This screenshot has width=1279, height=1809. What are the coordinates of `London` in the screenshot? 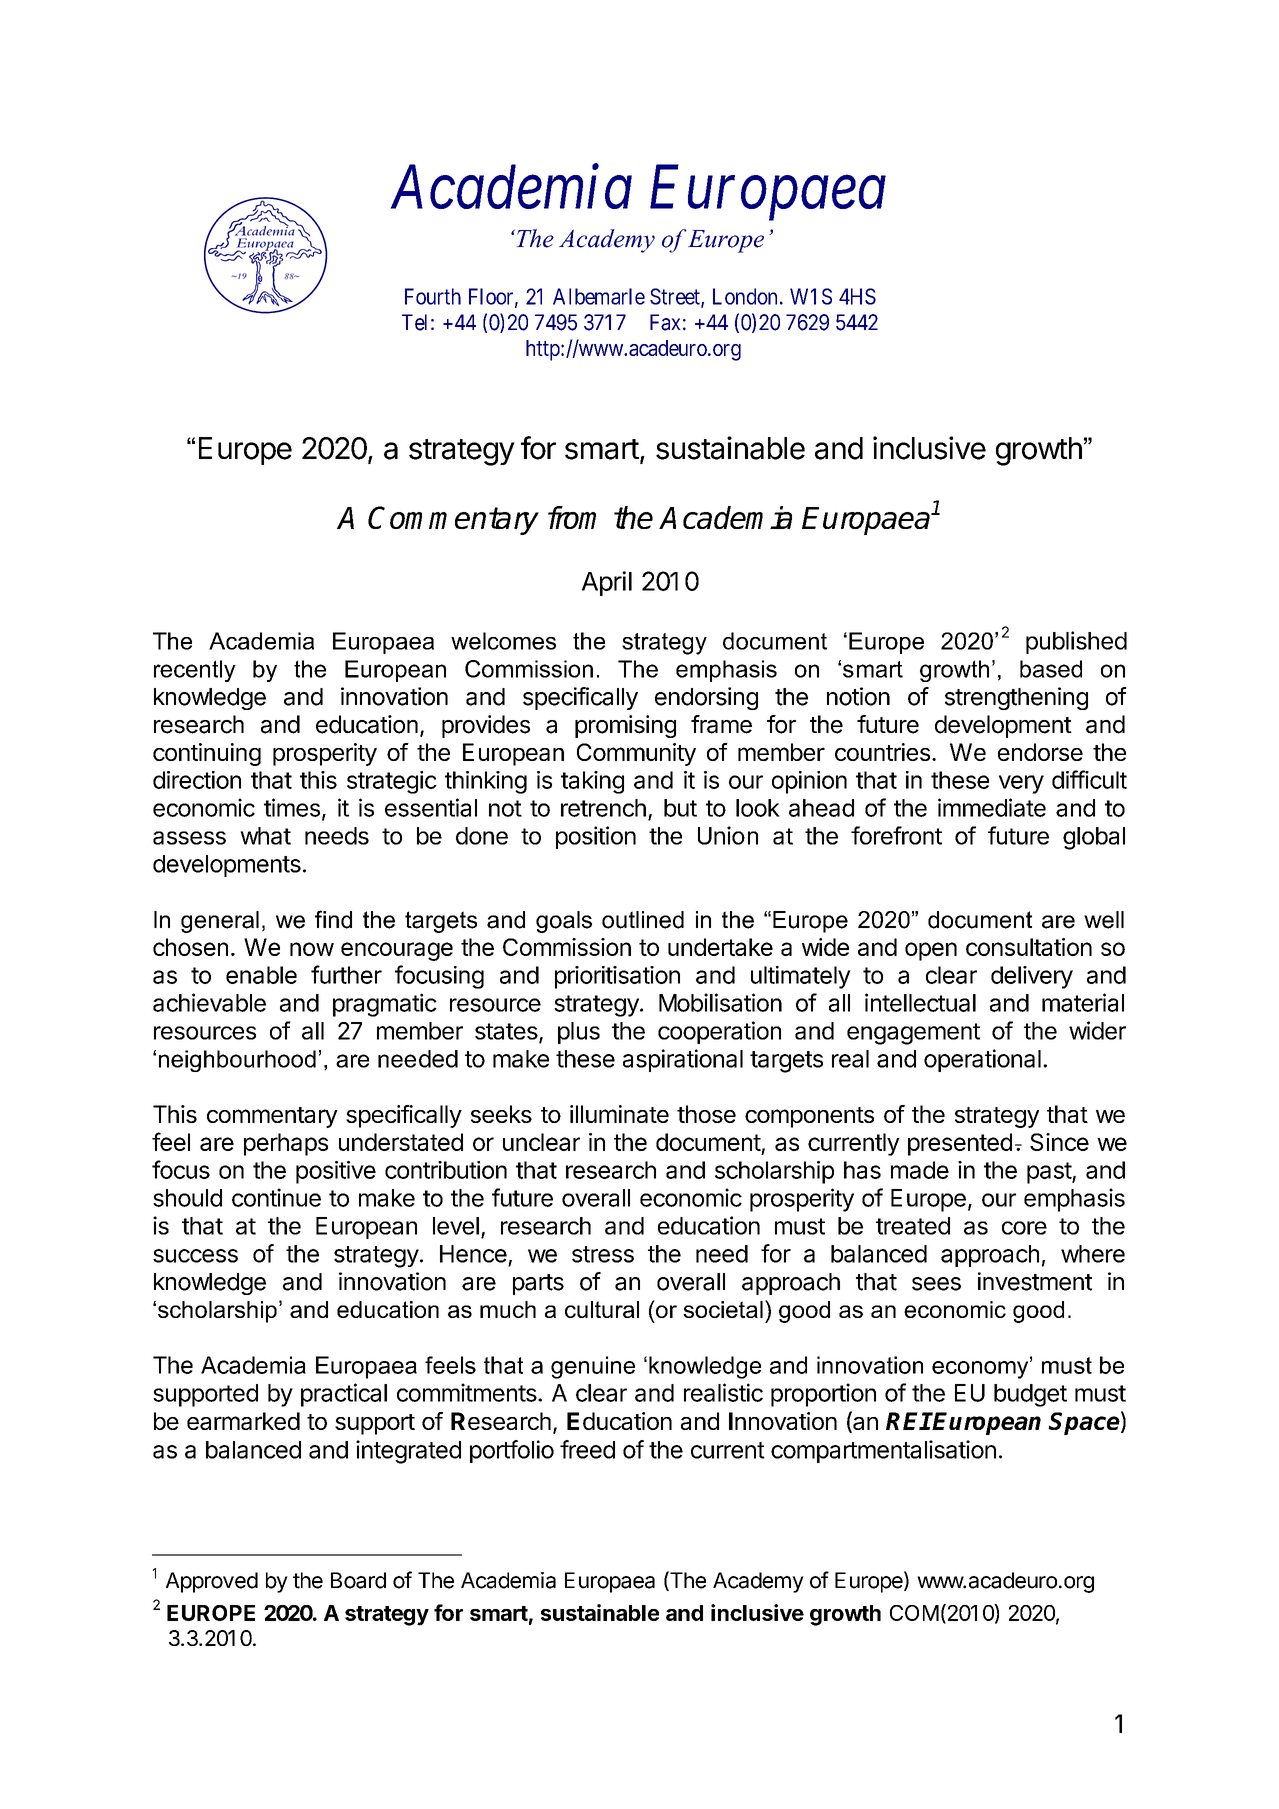 It's located at (745, 296).
